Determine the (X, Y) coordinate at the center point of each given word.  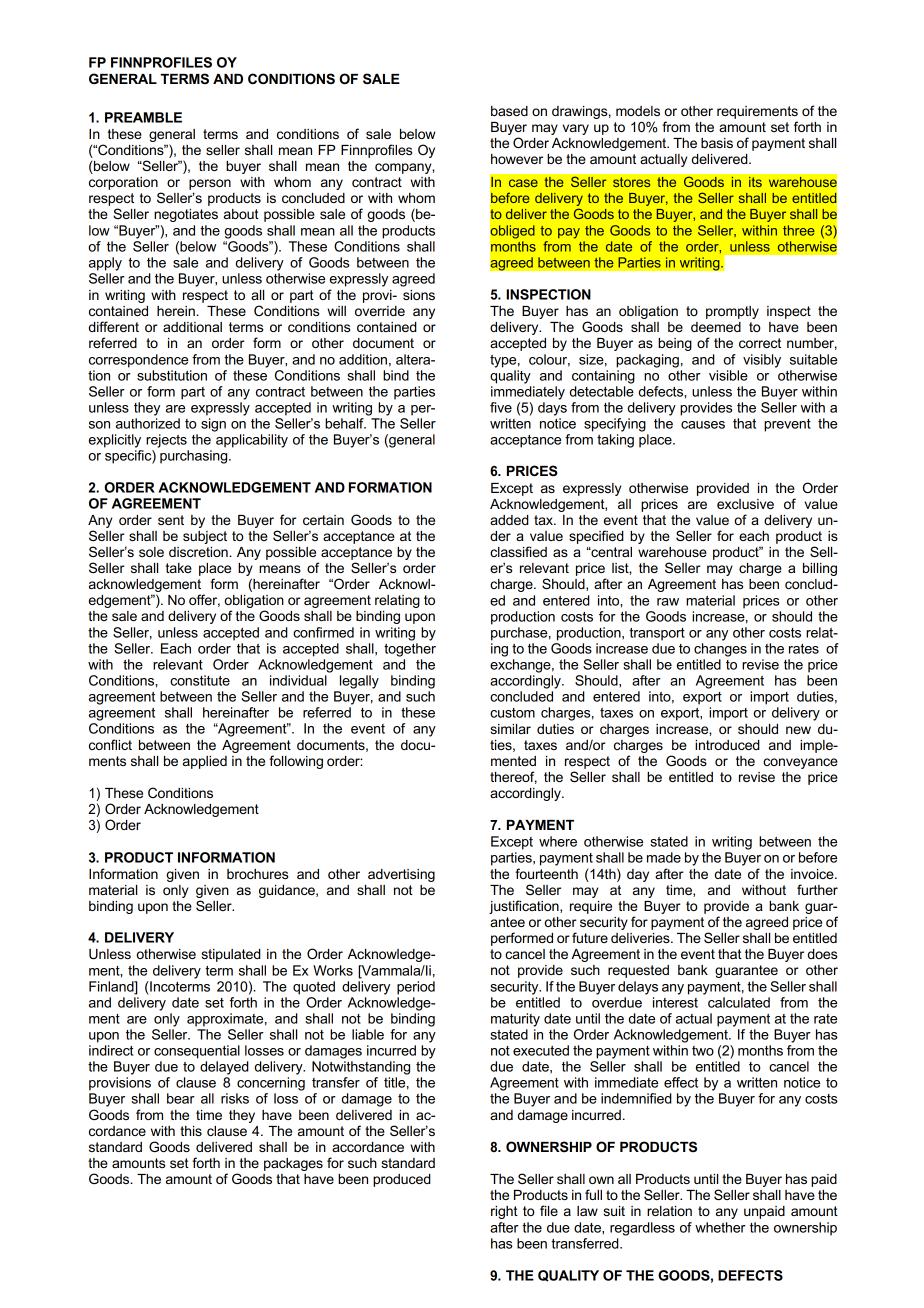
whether (720, 1227)
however (517, 159)
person (210, 184)
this (191, 1131)
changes (720, 650)
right (504, 1212)
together (410, 650)
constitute (200, 680)
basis (717, 143)
